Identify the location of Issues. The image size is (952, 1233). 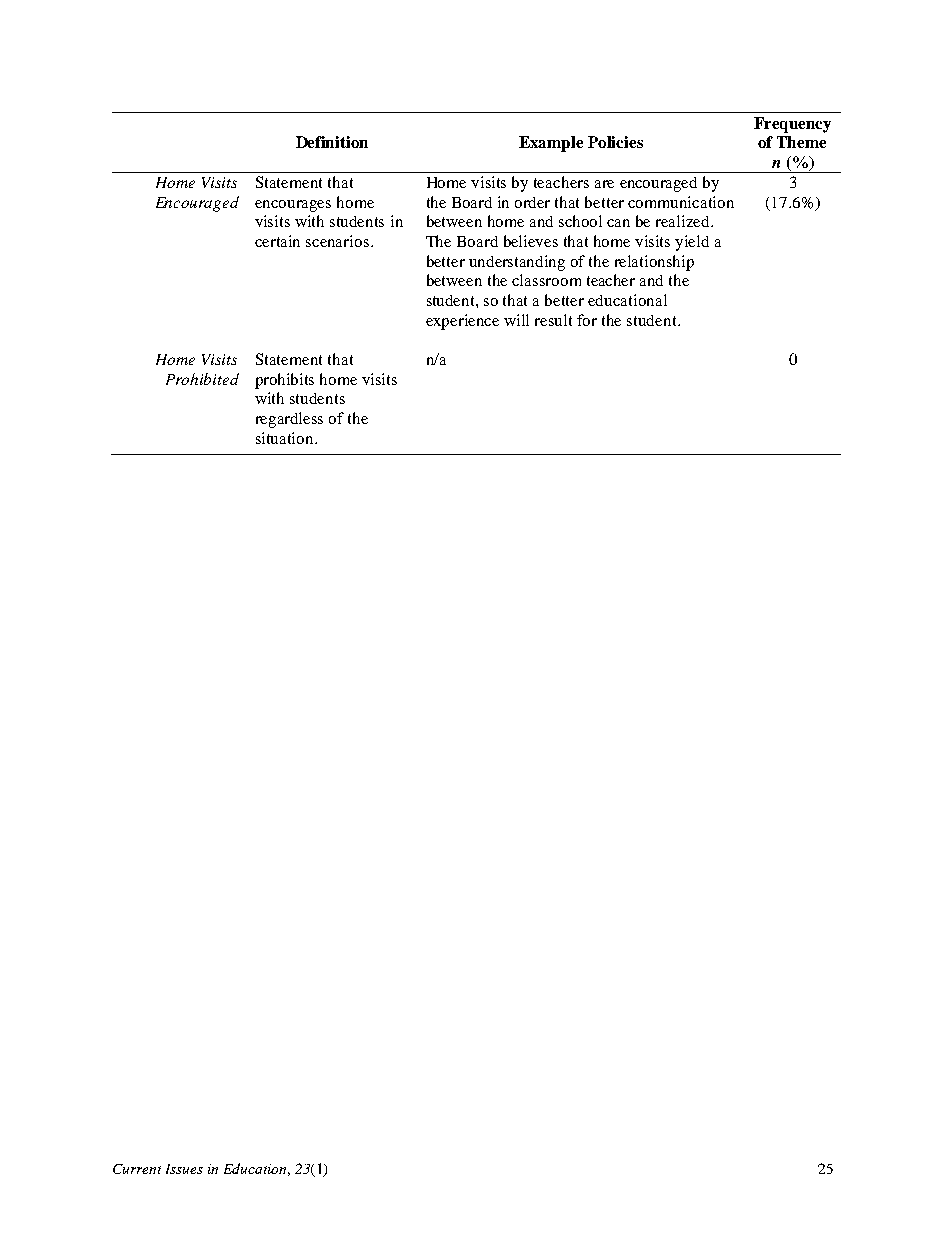
(184, 1169).
